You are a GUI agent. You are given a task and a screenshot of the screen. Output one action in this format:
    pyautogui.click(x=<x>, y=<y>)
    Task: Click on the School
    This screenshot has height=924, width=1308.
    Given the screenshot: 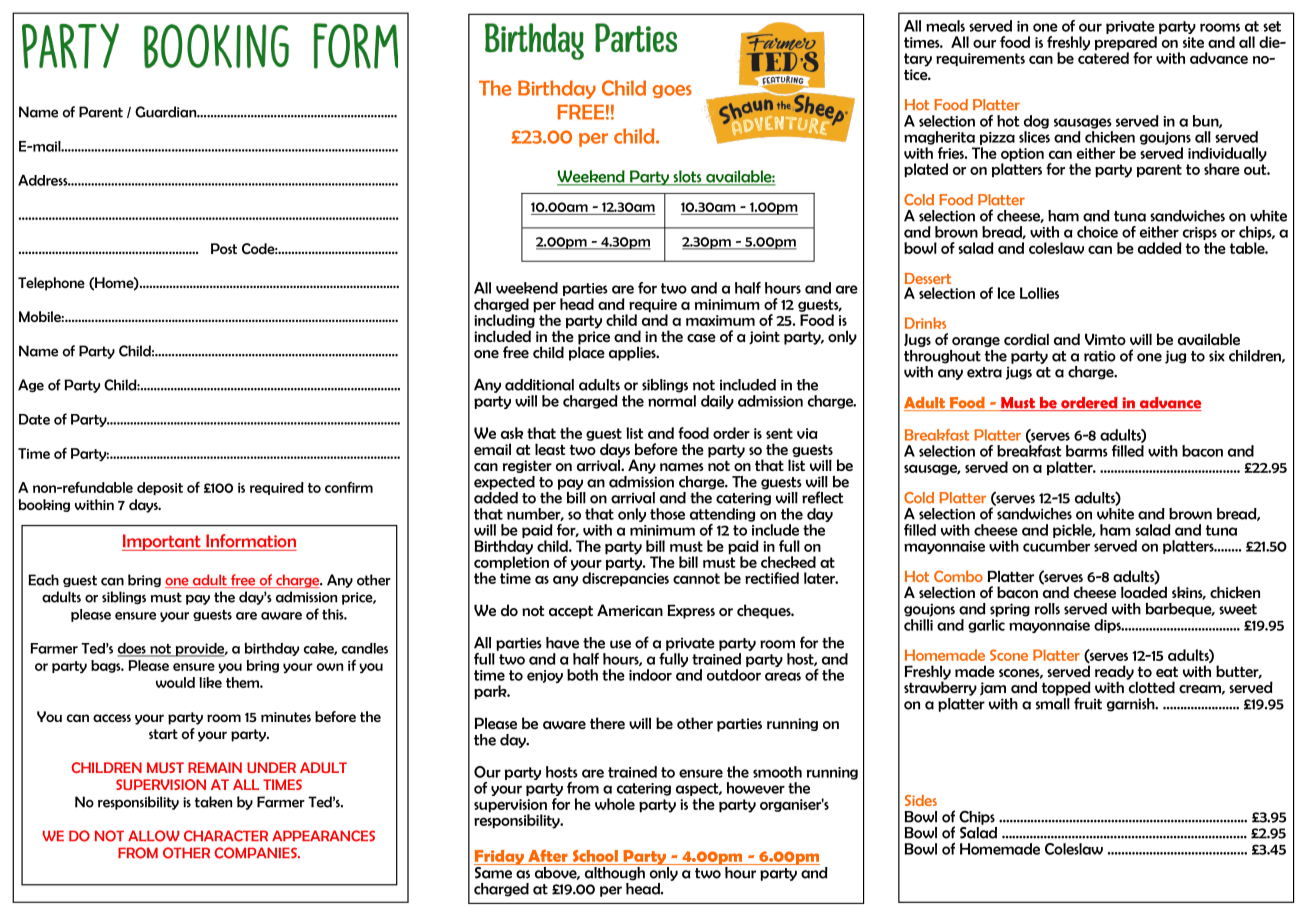 What is the action you would take?
    pyautogui.click(x=595, y=857)
